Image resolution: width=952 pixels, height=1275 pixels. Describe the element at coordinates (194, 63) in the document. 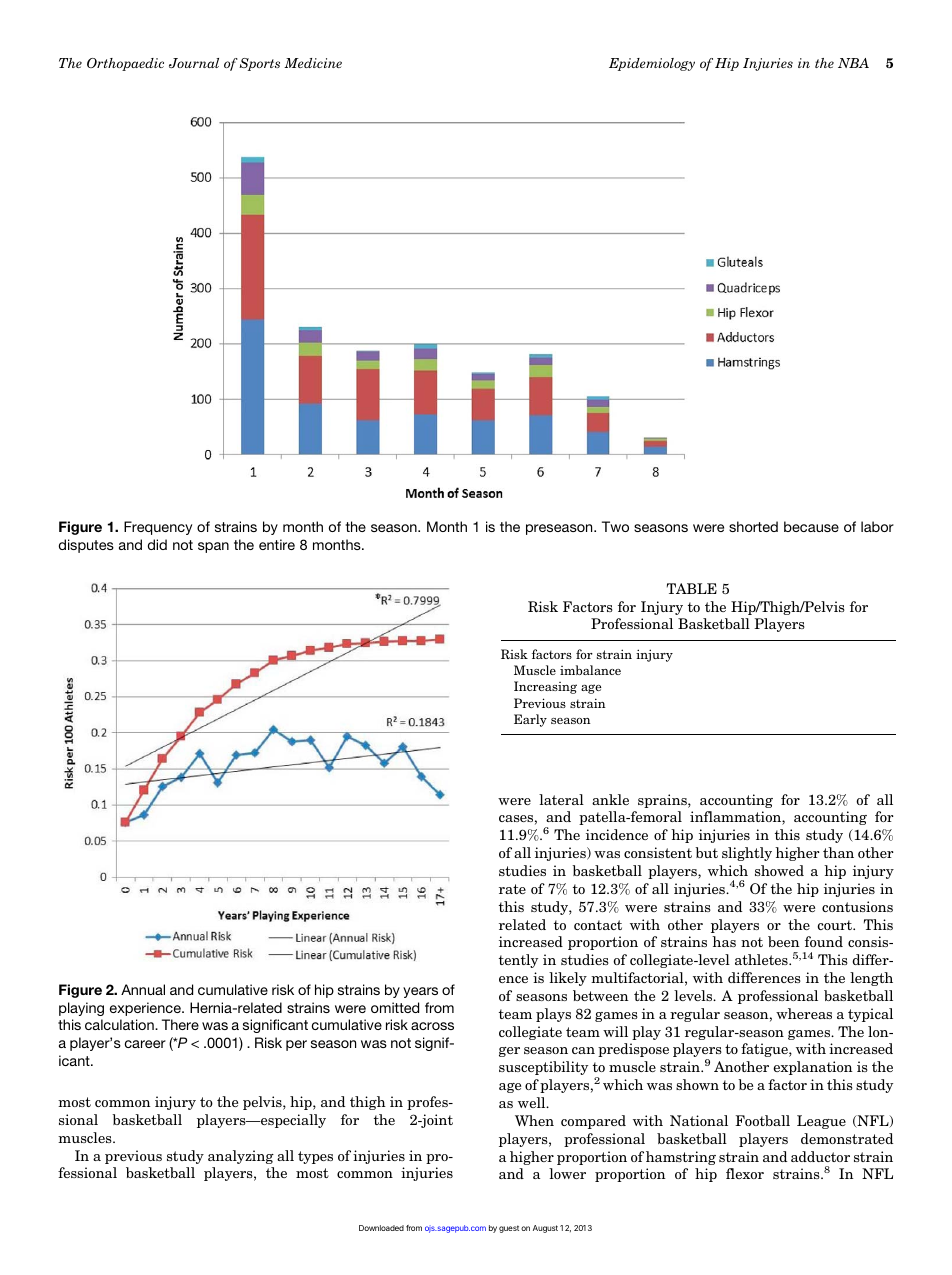

I see `Journal` at that location.
